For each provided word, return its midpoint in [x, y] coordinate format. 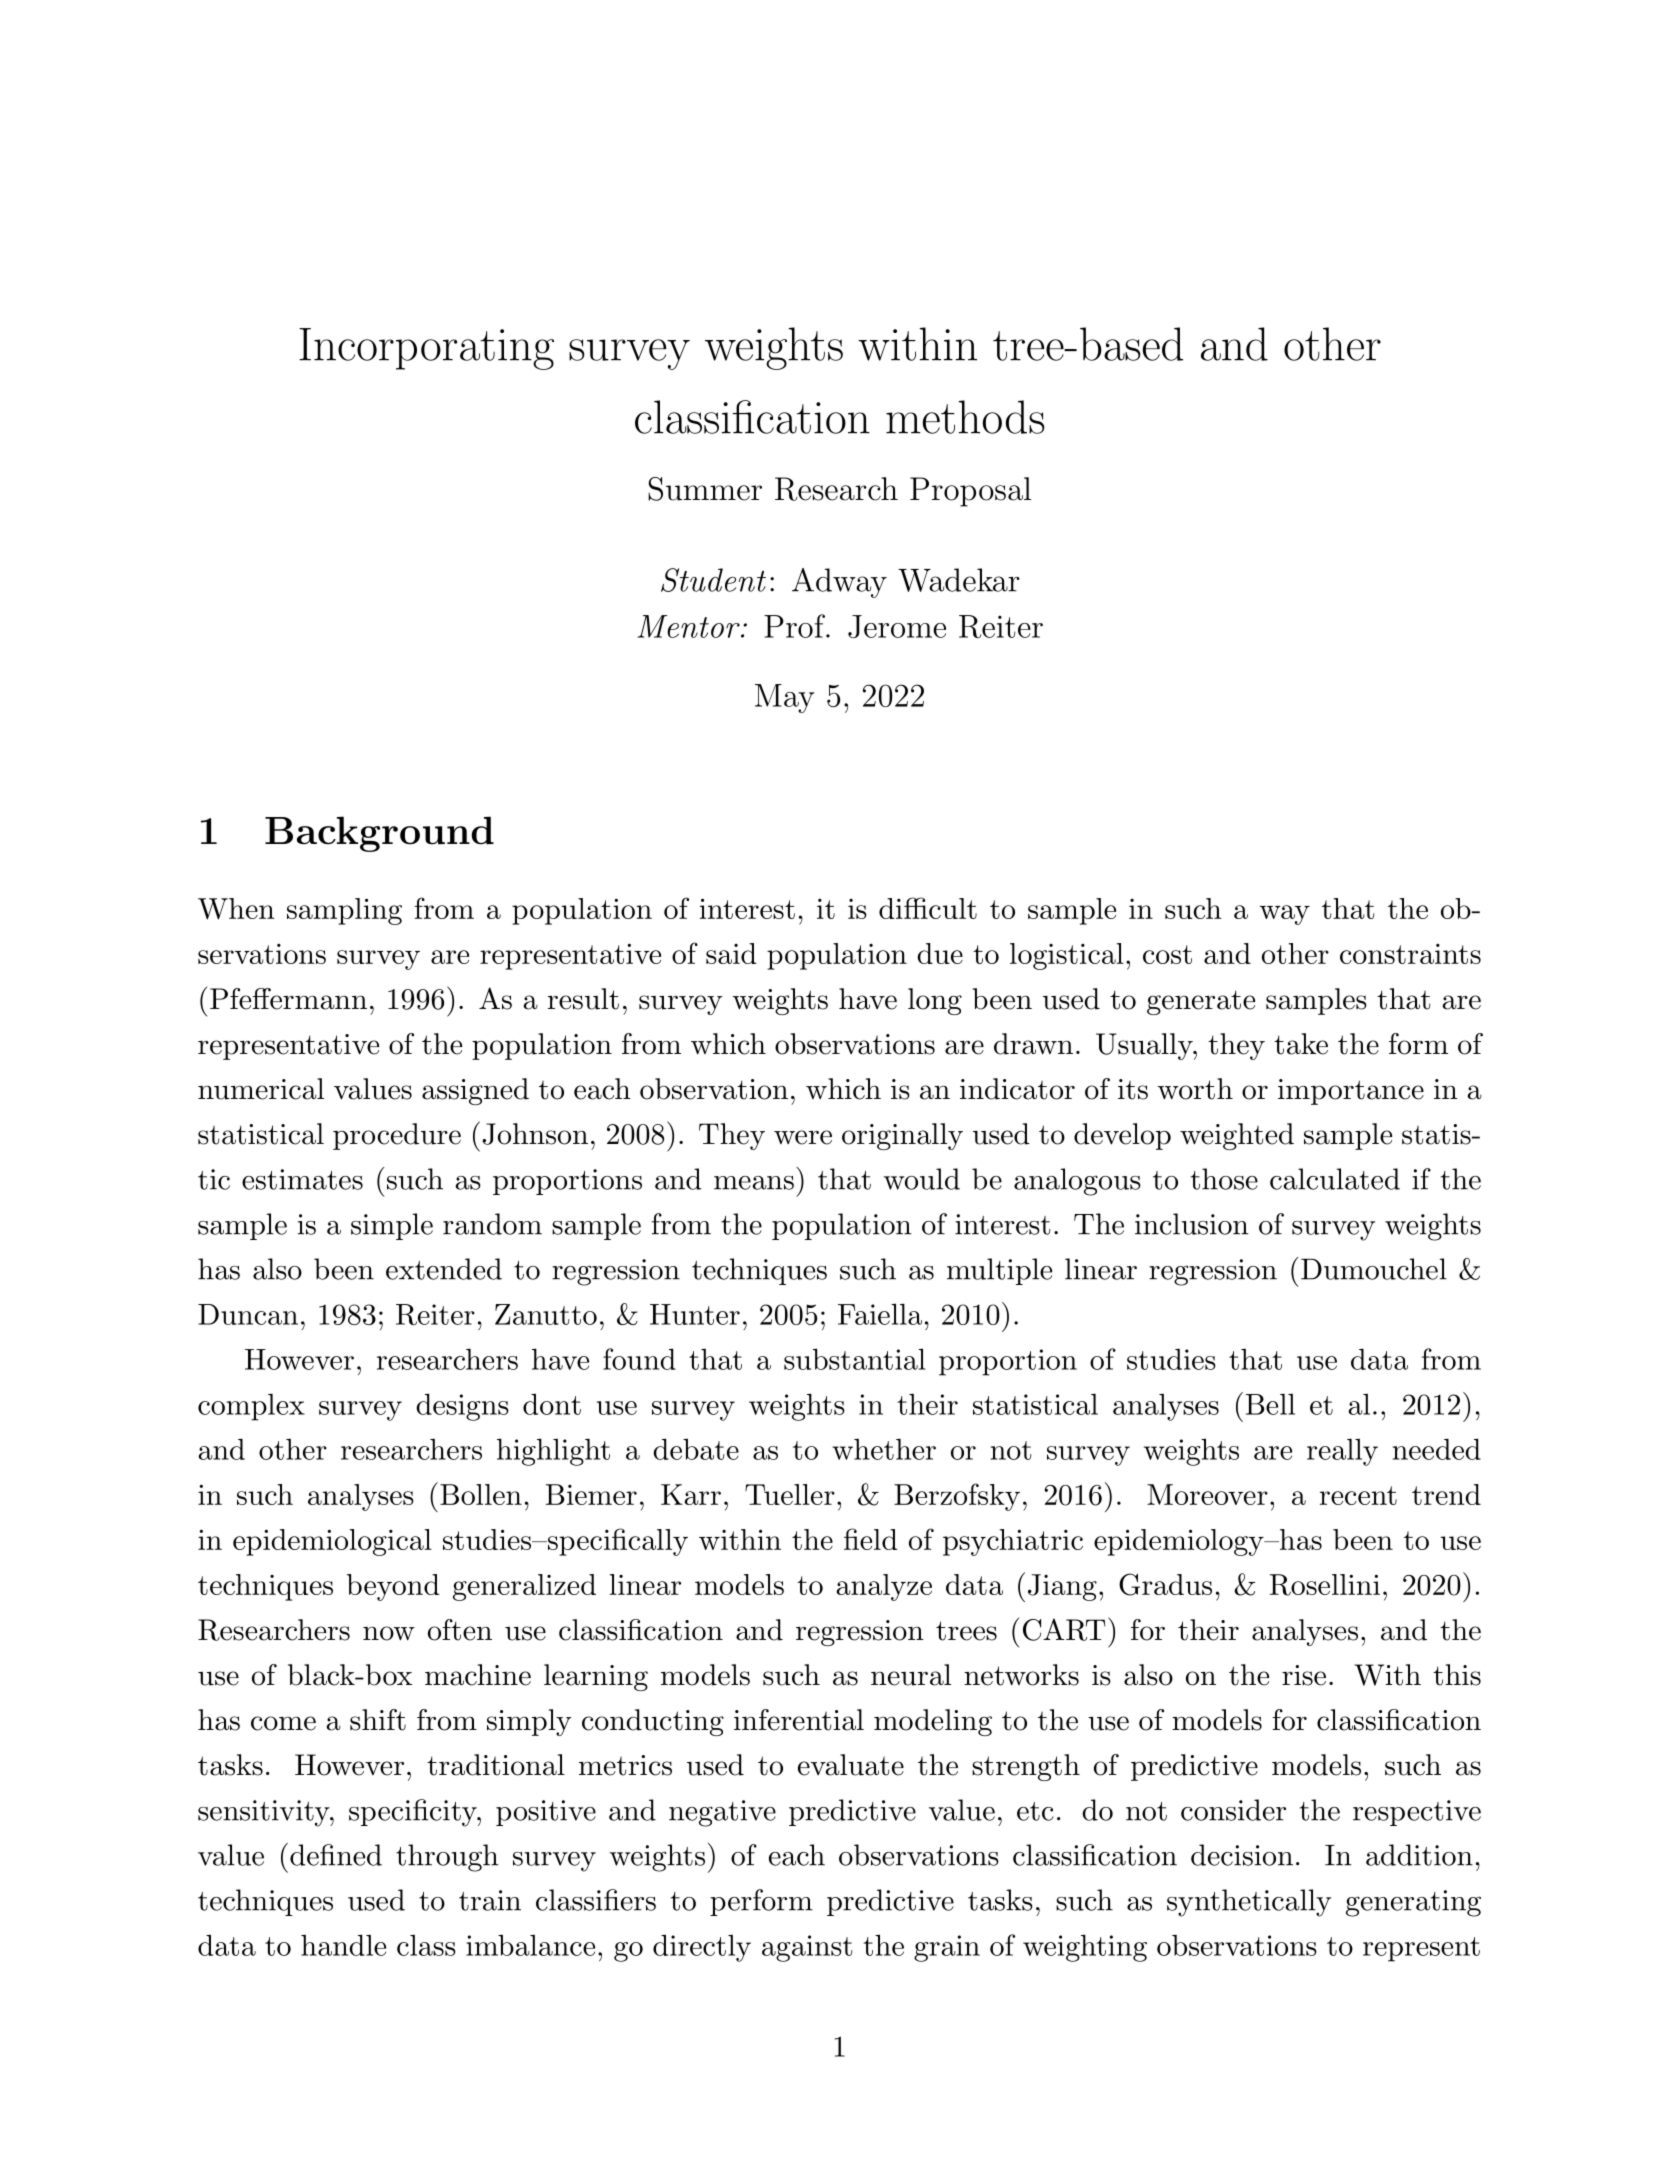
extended [444, 1269]
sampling [344, 911]
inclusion [1191, 1224]
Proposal [970, 492]
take [1301, 1044]
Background [379, 834]
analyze [884, 1587]
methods [965, 417]
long [935, 1001]
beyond [393, 1587]
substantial [854, 1359]
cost [1167, 954]
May [785, 698]
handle [343, 1945]
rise [1304, 1675]
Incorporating [426, 349]
